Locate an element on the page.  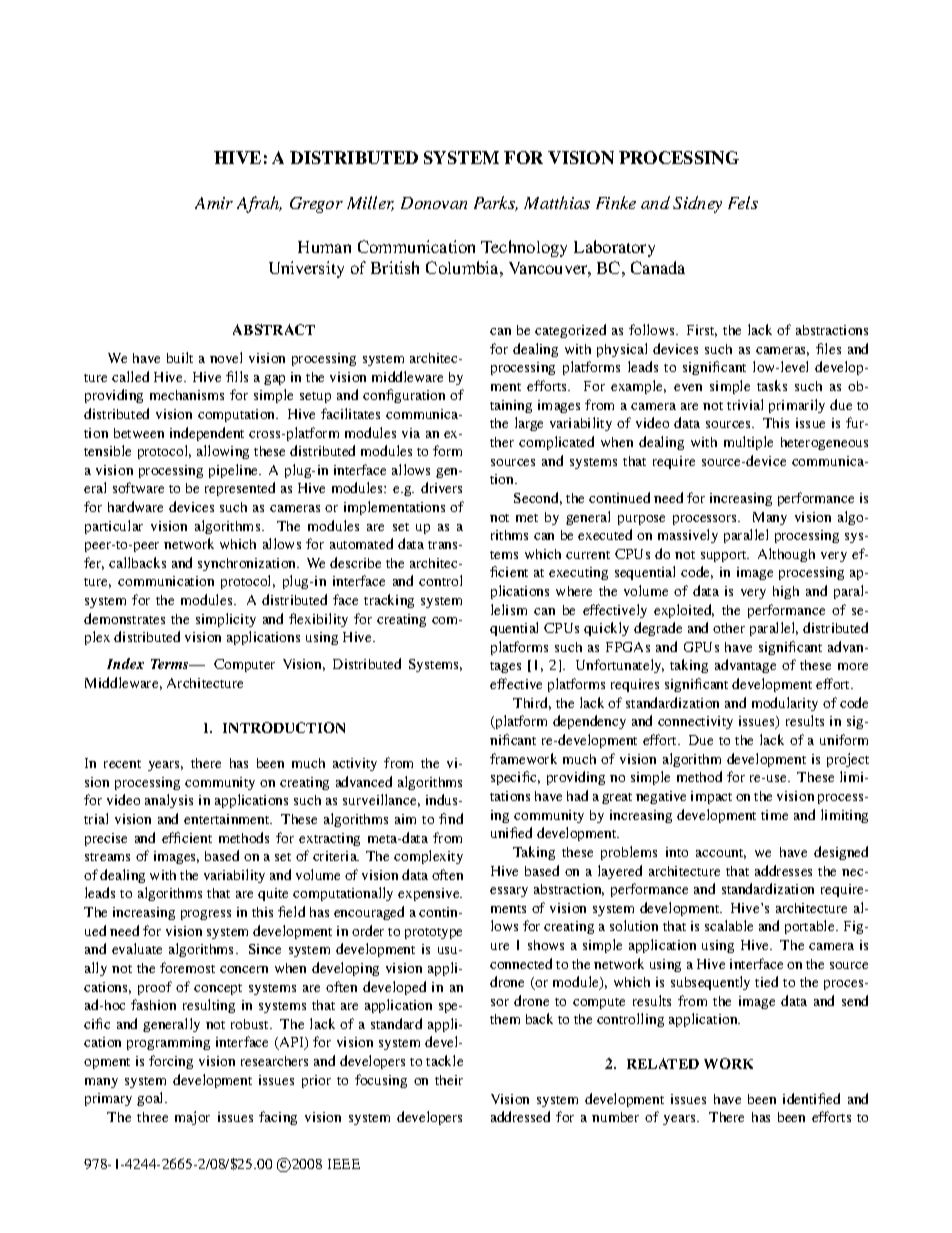
Although is located at coordinates (786, 555).
